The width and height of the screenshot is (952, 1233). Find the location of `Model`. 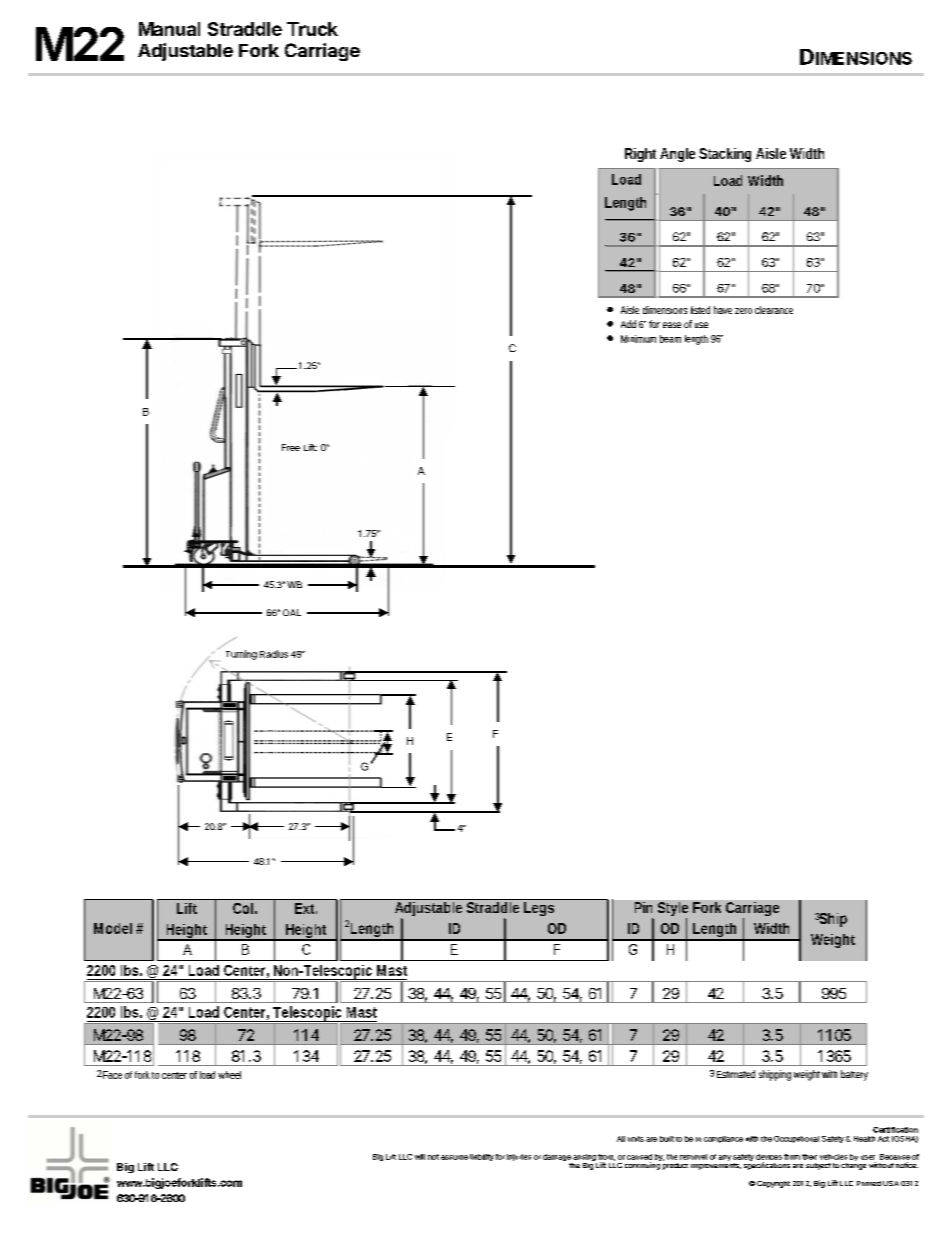

Model is located at coordinates (113, 928).
